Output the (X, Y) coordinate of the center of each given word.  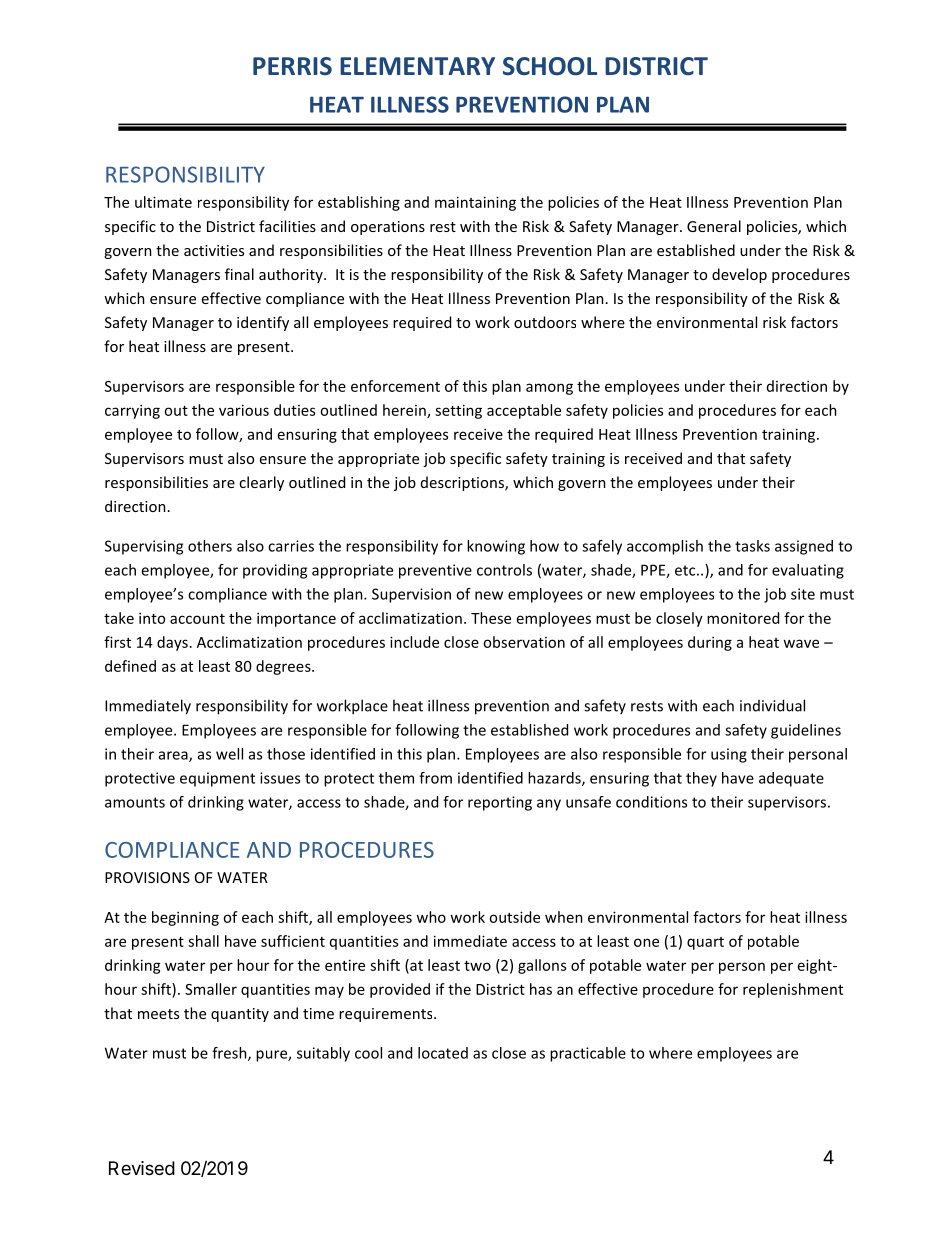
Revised (142, 1168)
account (197, 619)
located (443, 1053)
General (714, 226)
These (491, 618)
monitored (743, 618)
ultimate (163, 202)
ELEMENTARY (417, 66)
